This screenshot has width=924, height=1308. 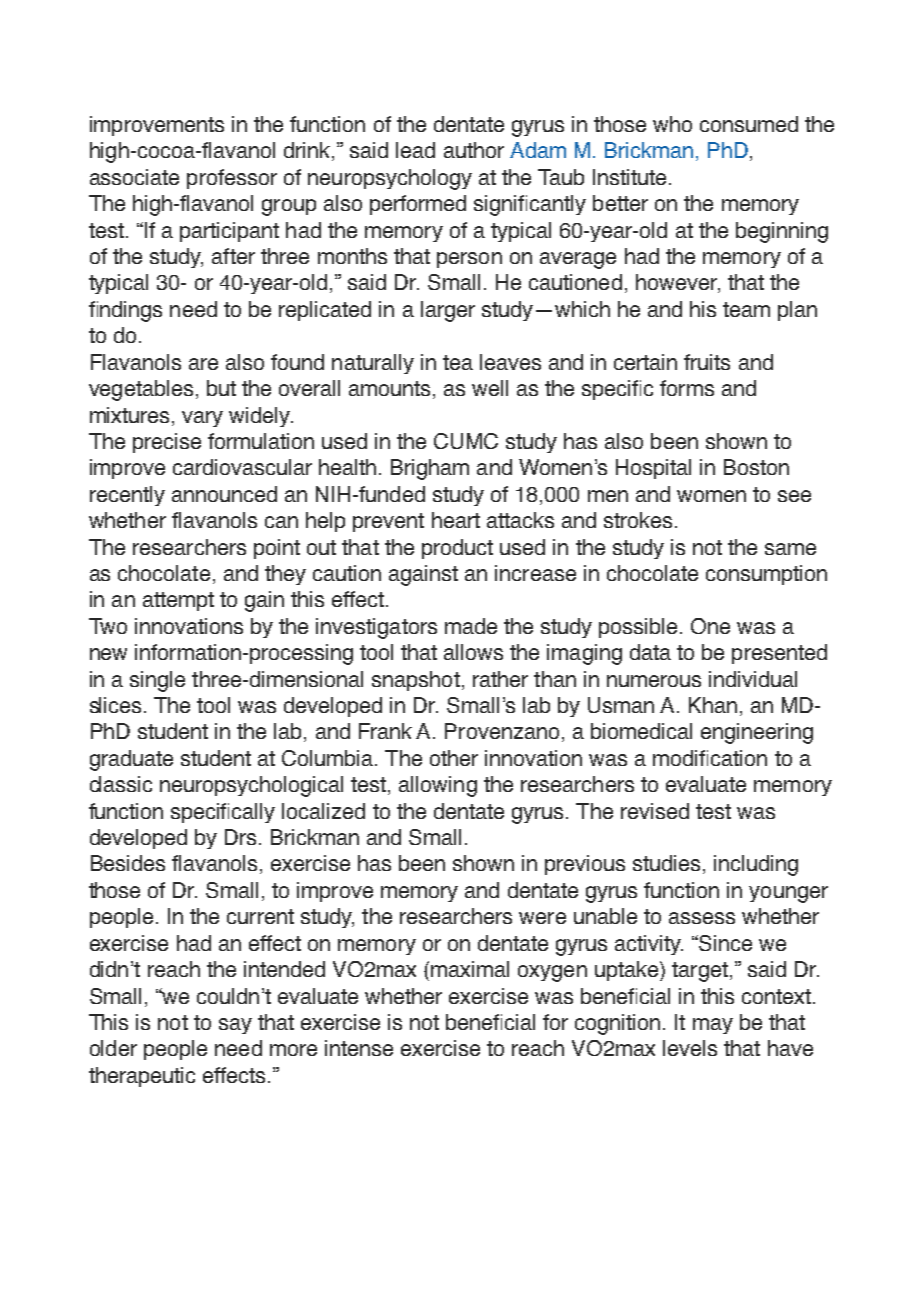 I want to click on author, so click(x=474, y=150).
